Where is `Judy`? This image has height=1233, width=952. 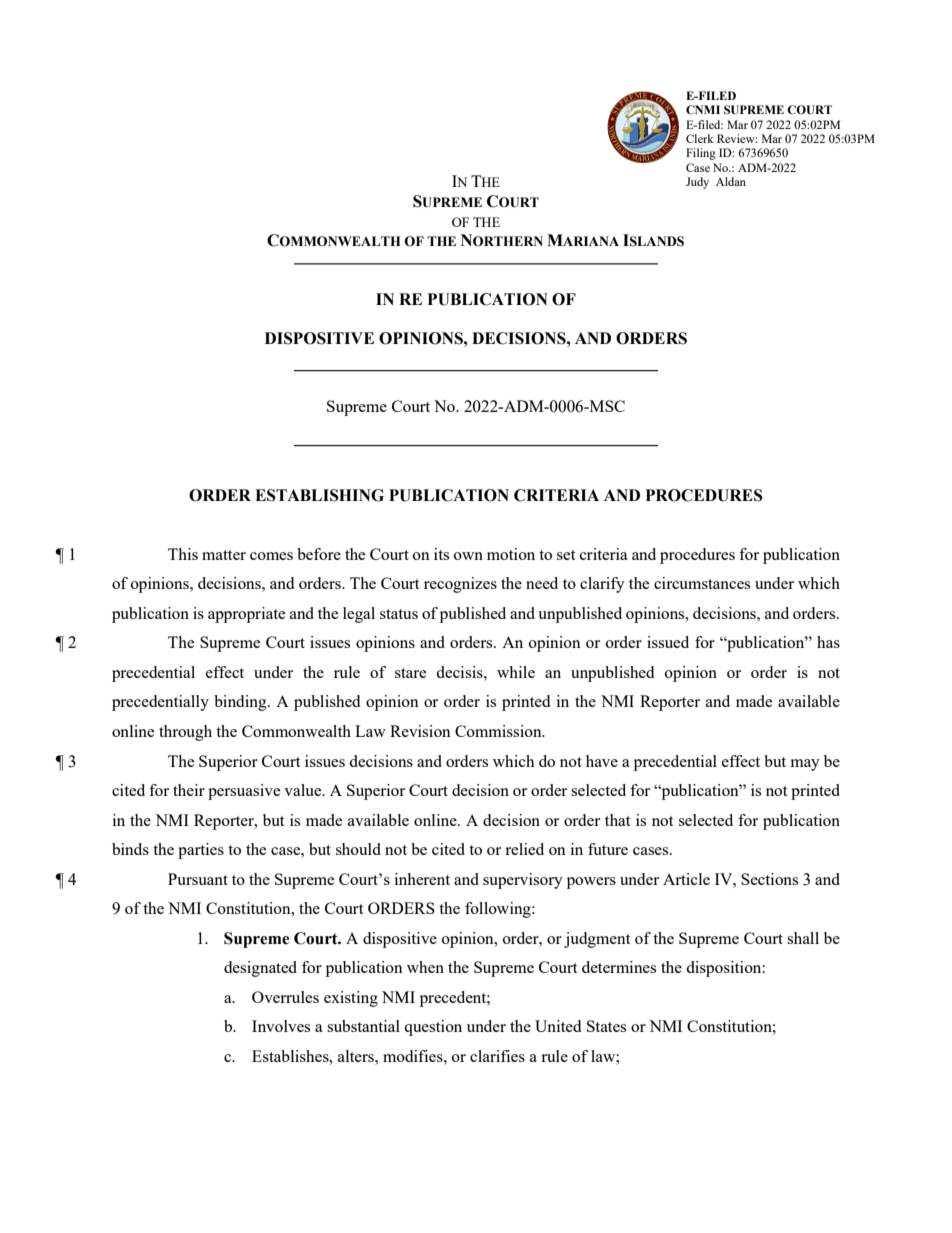 Judy is located at coordinates (697, 183).
